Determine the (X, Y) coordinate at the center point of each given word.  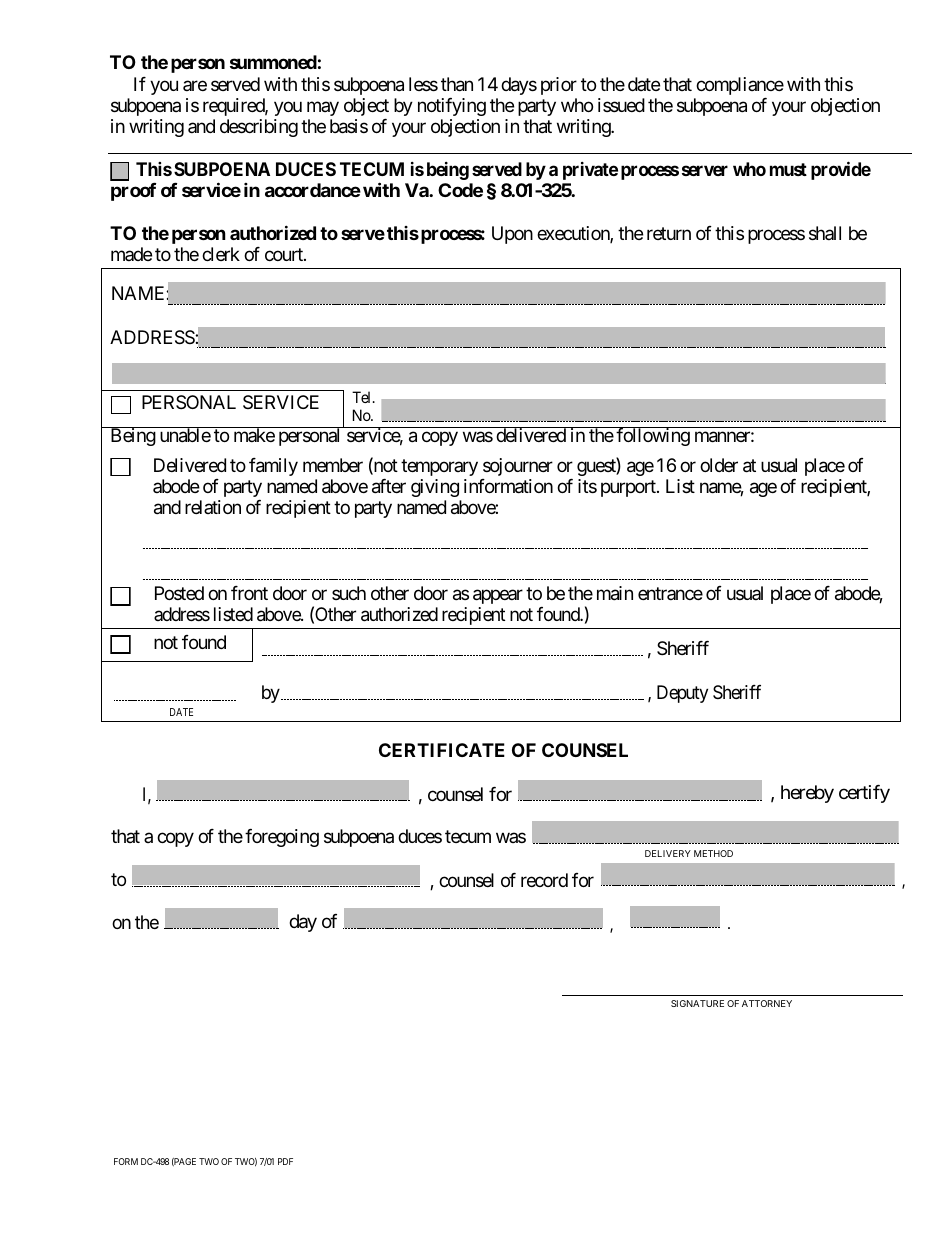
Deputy (682, 694)
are (195, 85)
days (519, 86)
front (249, 593)
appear (498, 596)
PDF (285, 1161)
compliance (740, 86)
